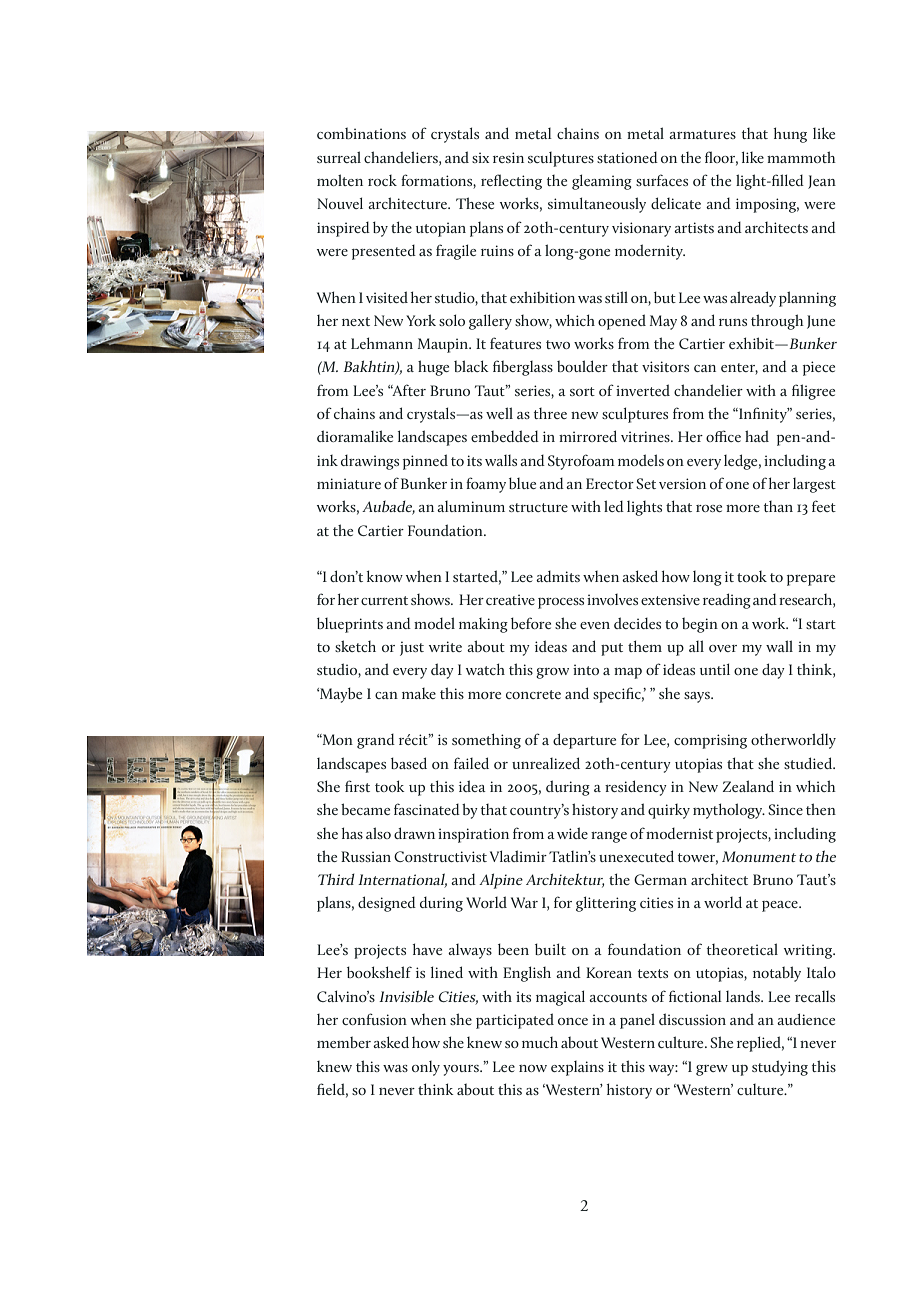 This document has width=924, height=1308. Describe the element at coordinates (602, 182) in the document. I see `gleaming` at that location.
